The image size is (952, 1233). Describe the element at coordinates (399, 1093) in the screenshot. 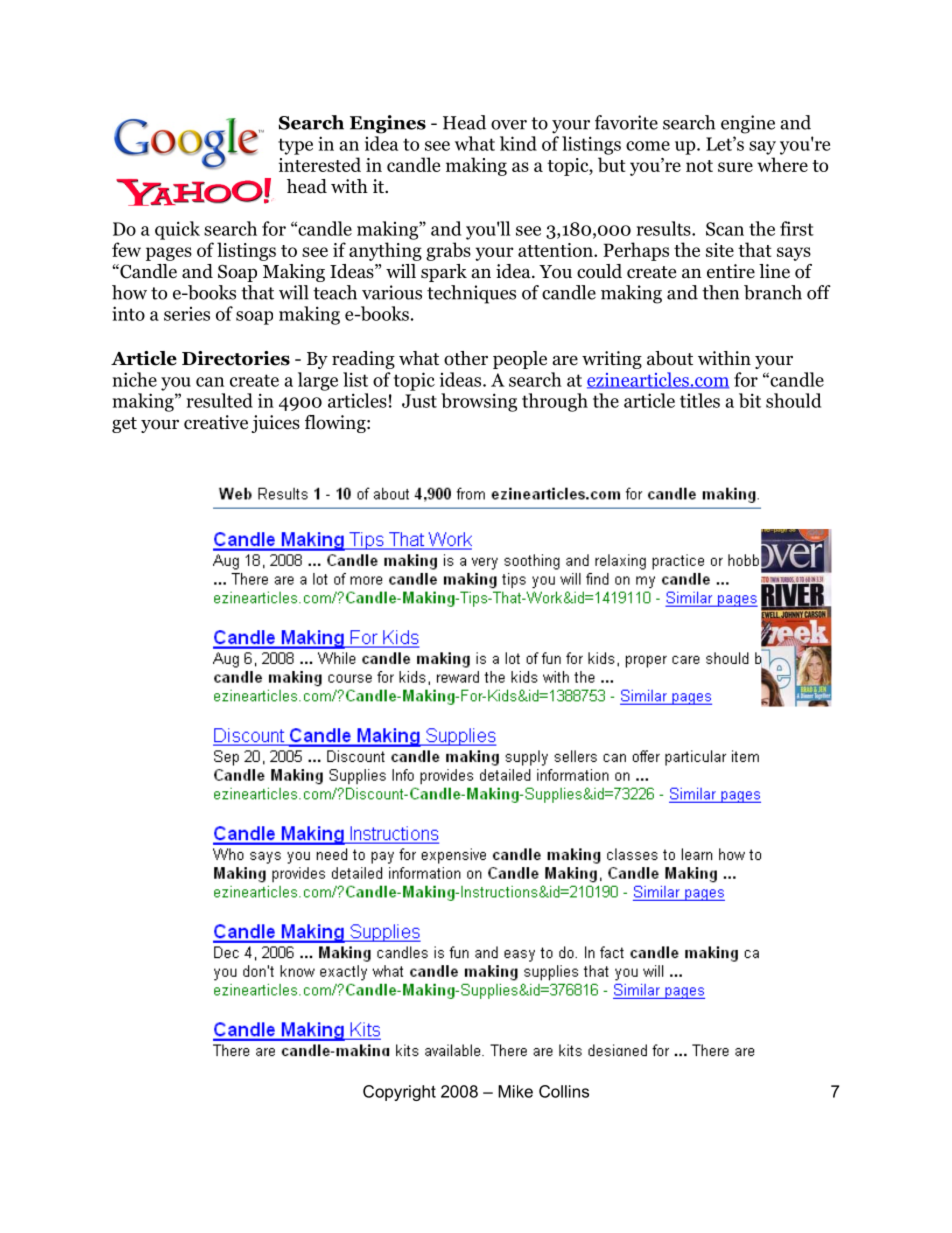

I see `Copyright` at that location.
